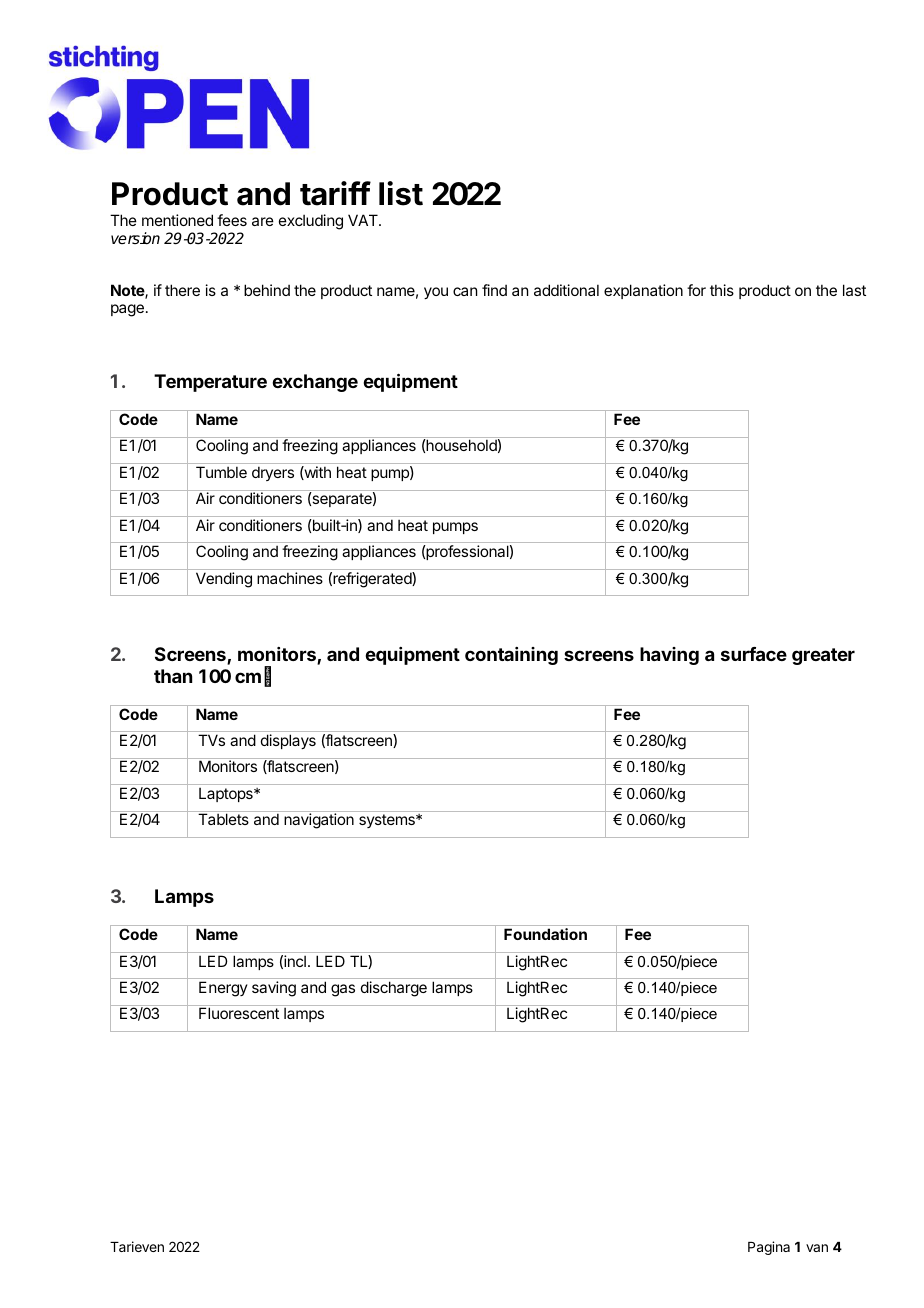  Describe the element at coordinates (545, 934) in the image. I see `Foundation` at that location.
